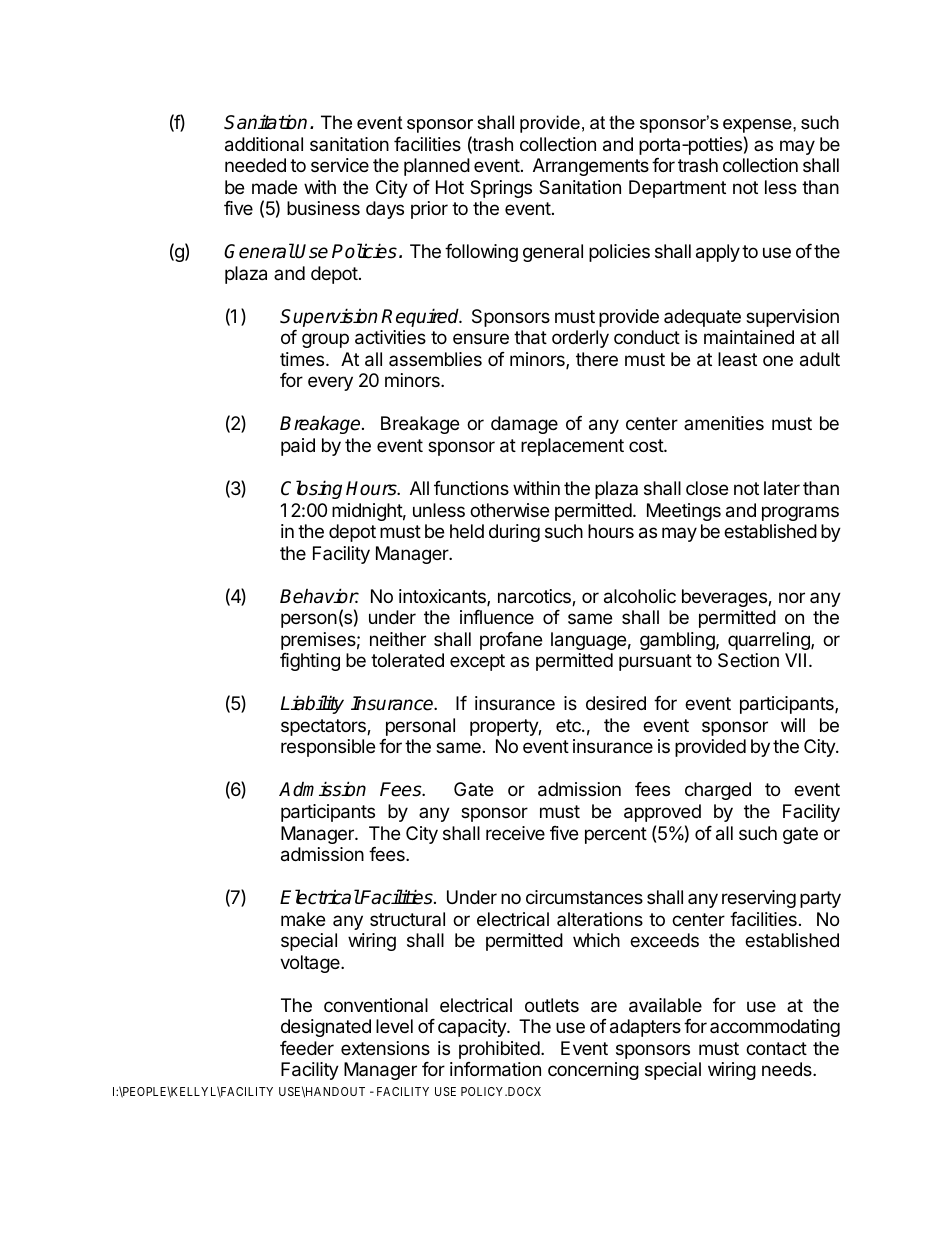 This image has height=1233, width=952. What do you see at coordinates (591, 167) in the image?
I see `Arrangements` at bounding box center [591, 167].
